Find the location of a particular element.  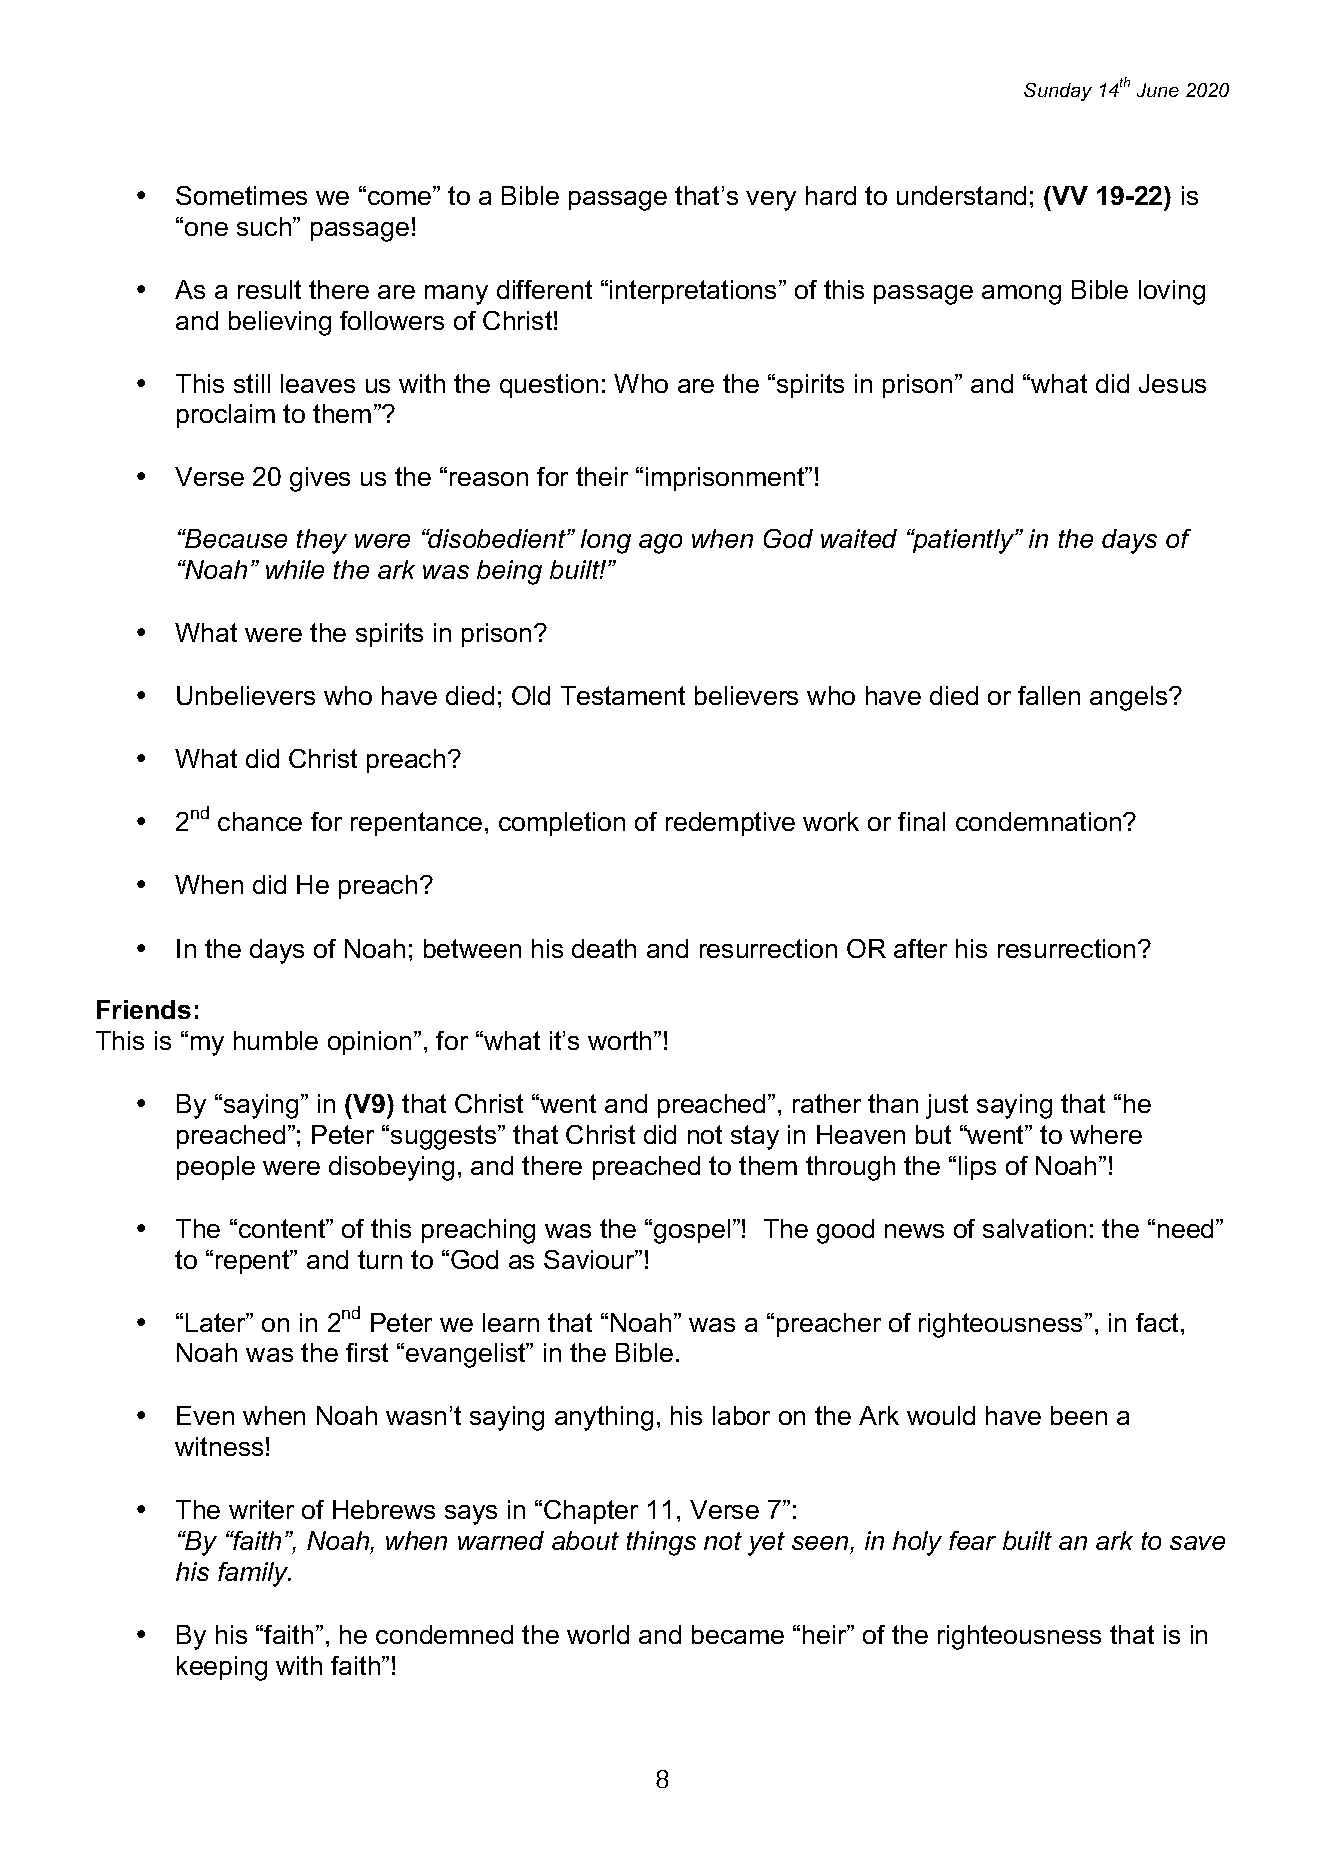

where is located at coordinates (1106, 1134).
